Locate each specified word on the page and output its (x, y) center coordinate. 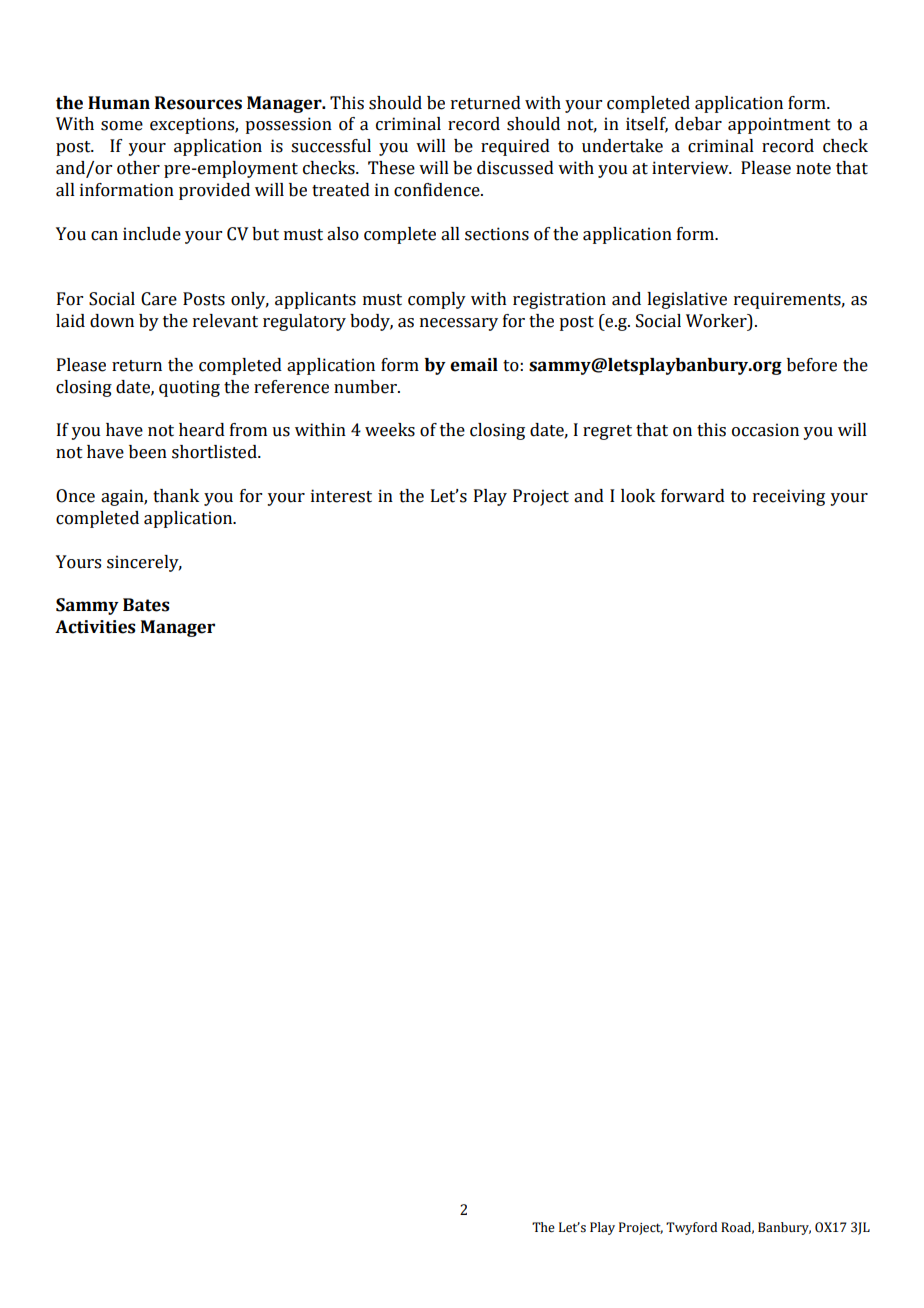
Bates (146, 605)
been (148, 452)
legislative (687, 300)
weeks (390, 430)
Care (159, 299)
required (515, 147)
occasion (765, 430)
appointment (779, 125)
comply (437, 300)
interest (341, 496)
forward (693, 496)
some (122, 126)
